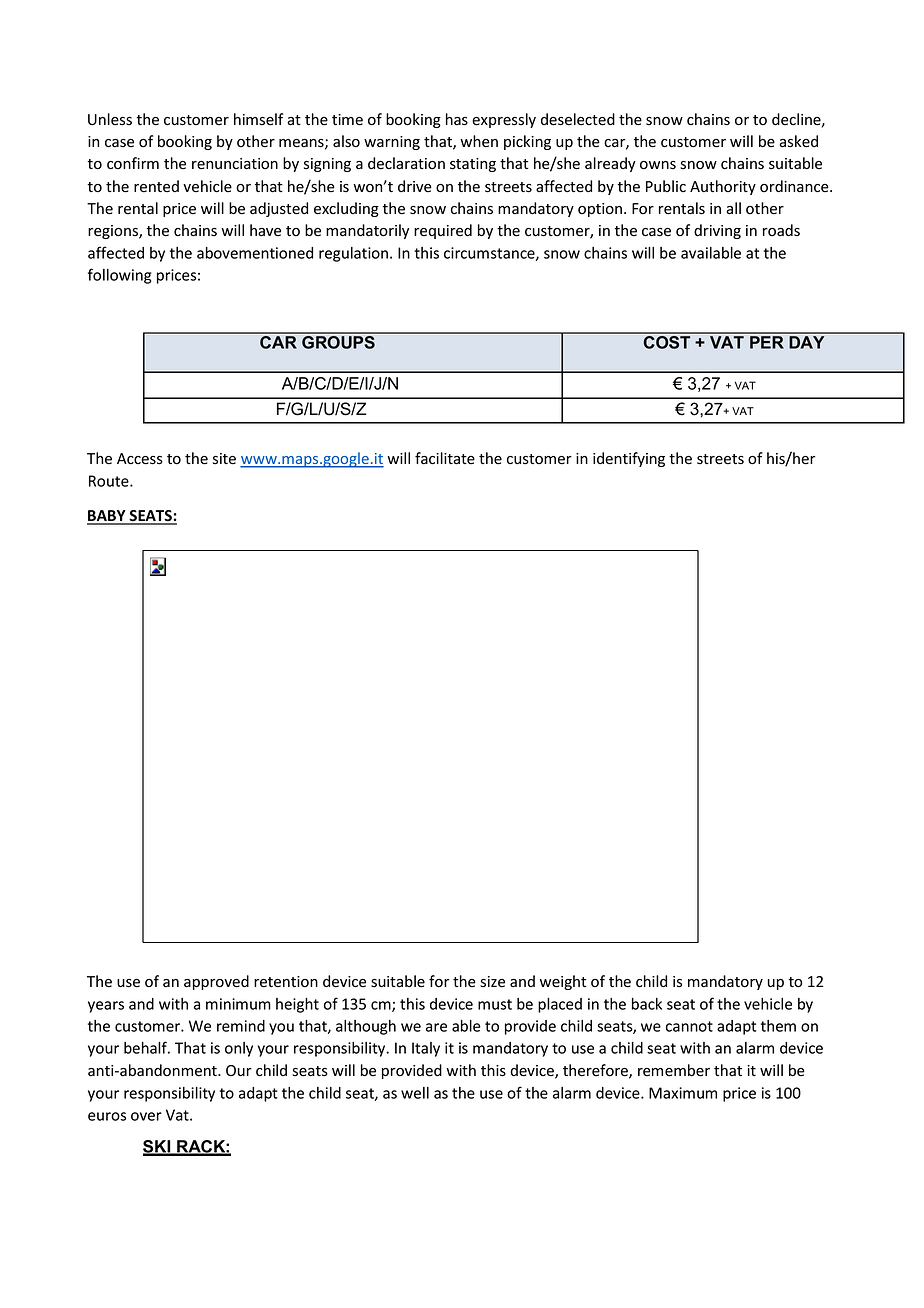 The image size is (924, 1308). Describe the element at coordinates (629, 459) in the document. I see `identifying` at that location.
